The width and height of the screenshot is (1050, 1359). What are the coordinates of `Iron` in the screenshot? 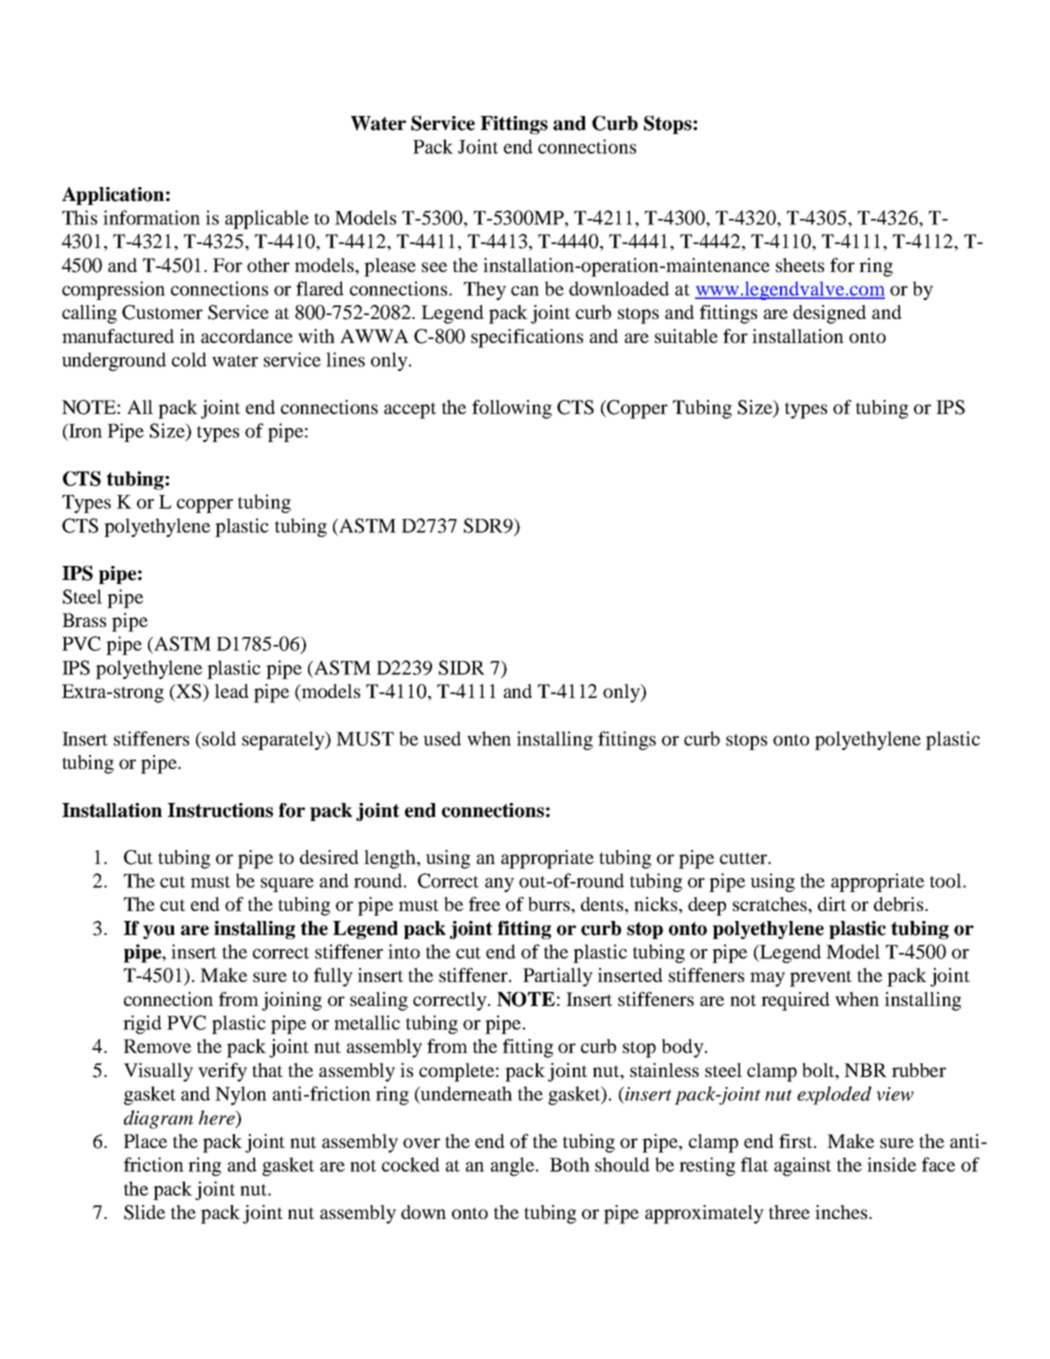 It's located at (84, 431).
